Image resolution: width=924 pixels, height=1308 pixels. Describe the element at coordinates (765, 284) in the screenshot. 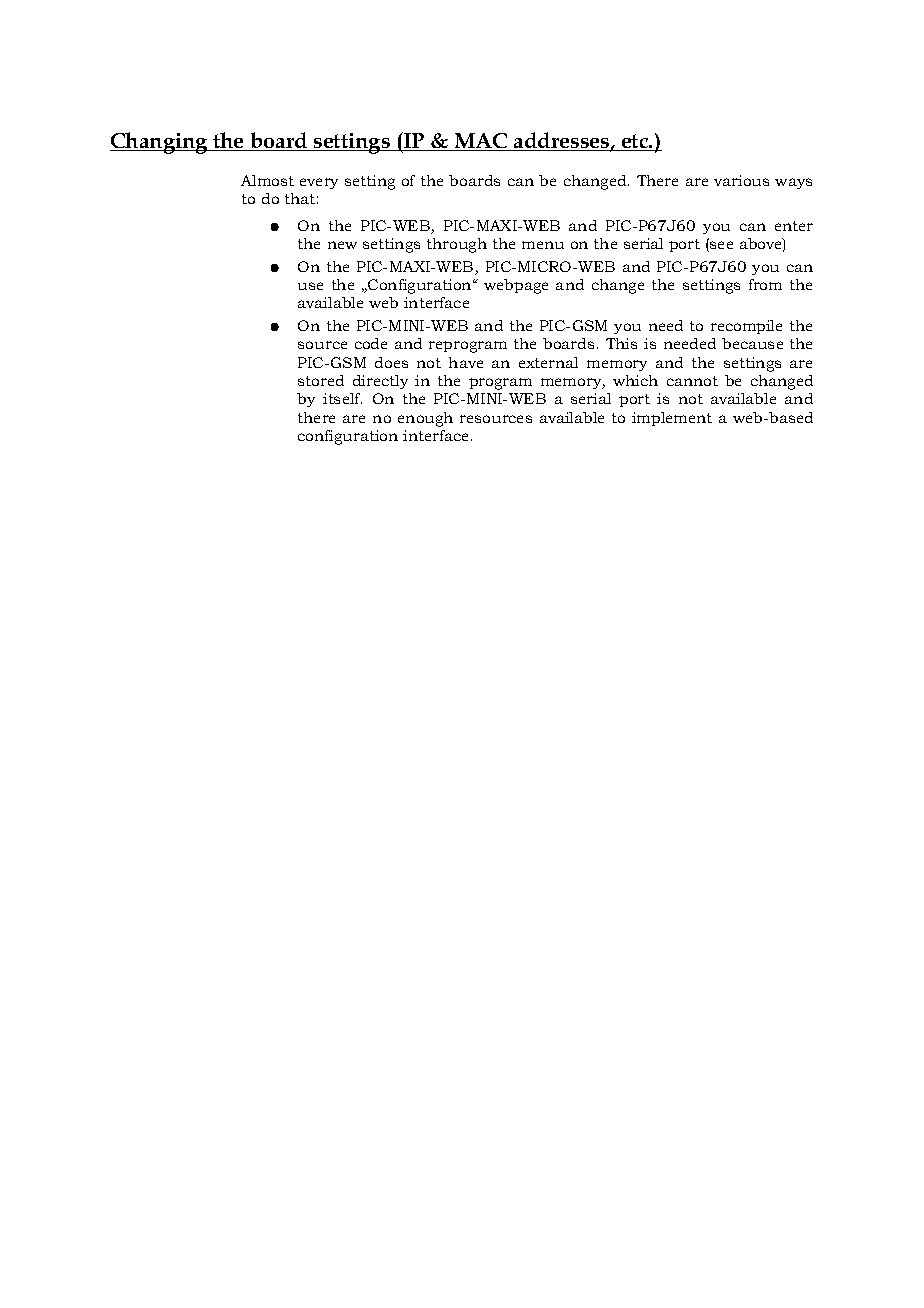

I see `from` at that location.
